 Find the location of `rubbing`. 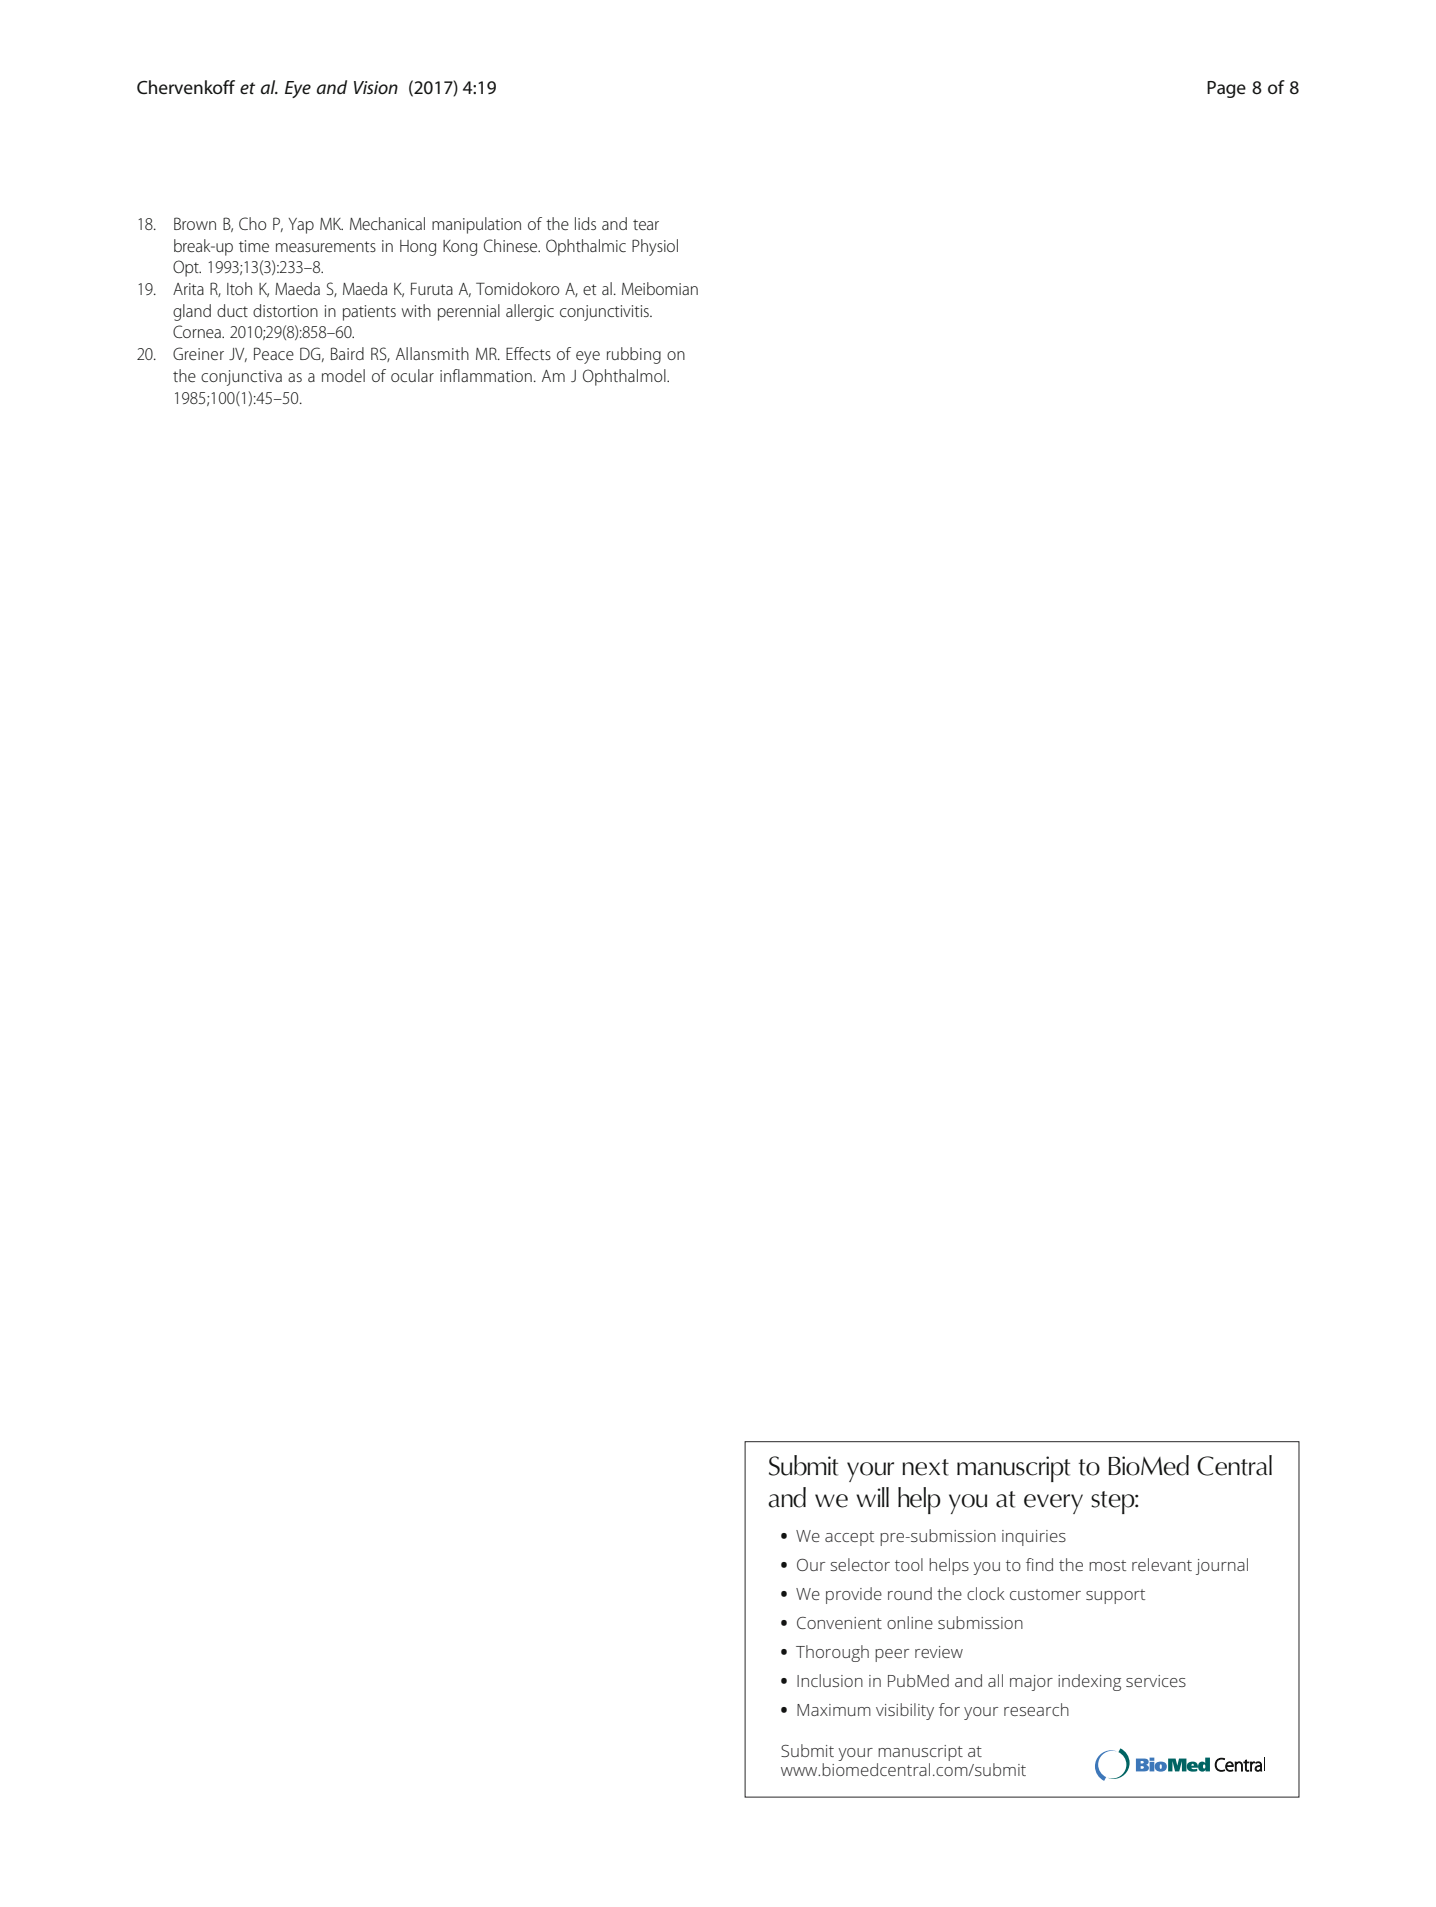

rubbing is located at coordinates (634, 355).
